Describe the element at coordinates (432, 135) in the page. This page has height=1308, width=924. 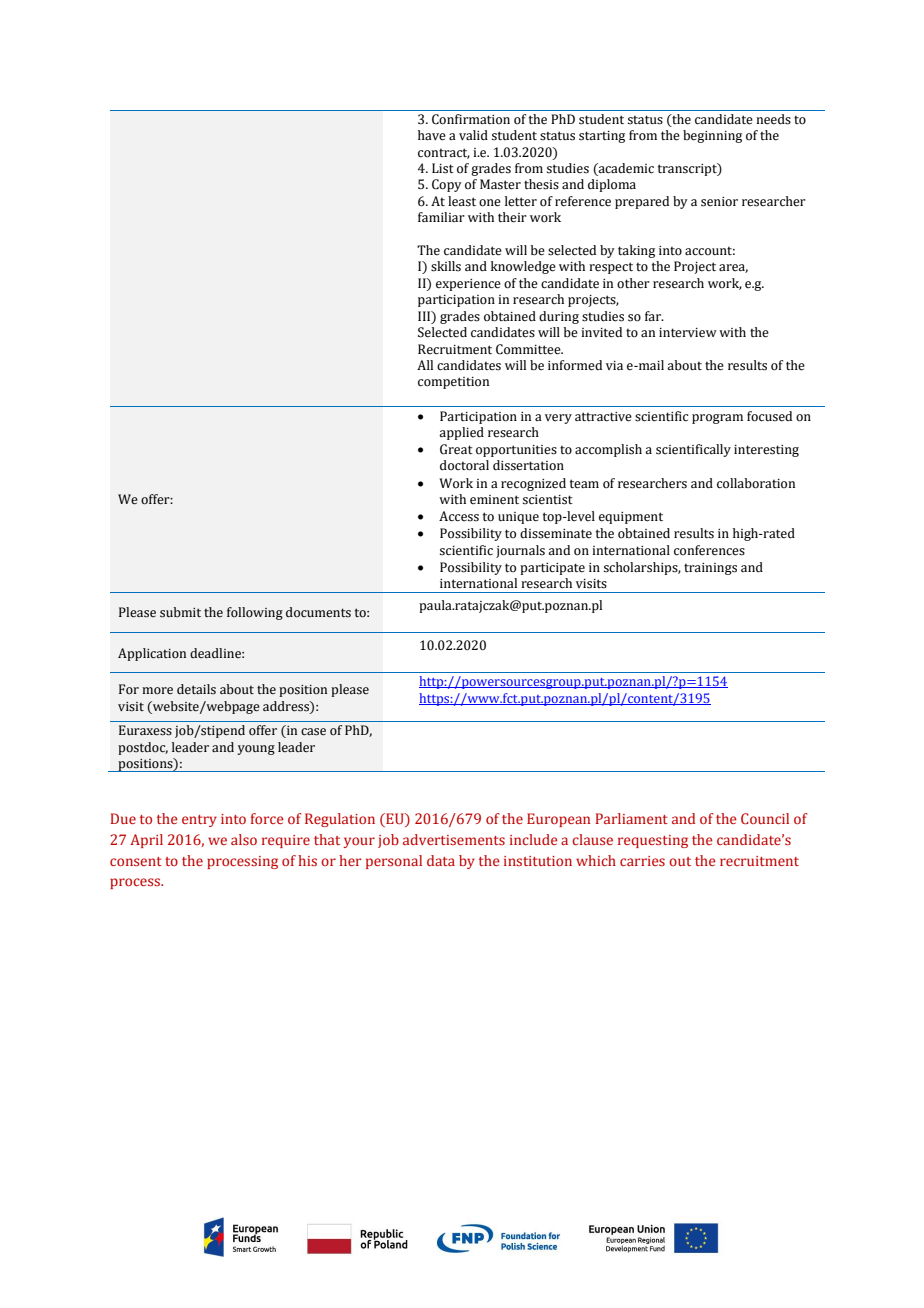
I see `have` at that location.
